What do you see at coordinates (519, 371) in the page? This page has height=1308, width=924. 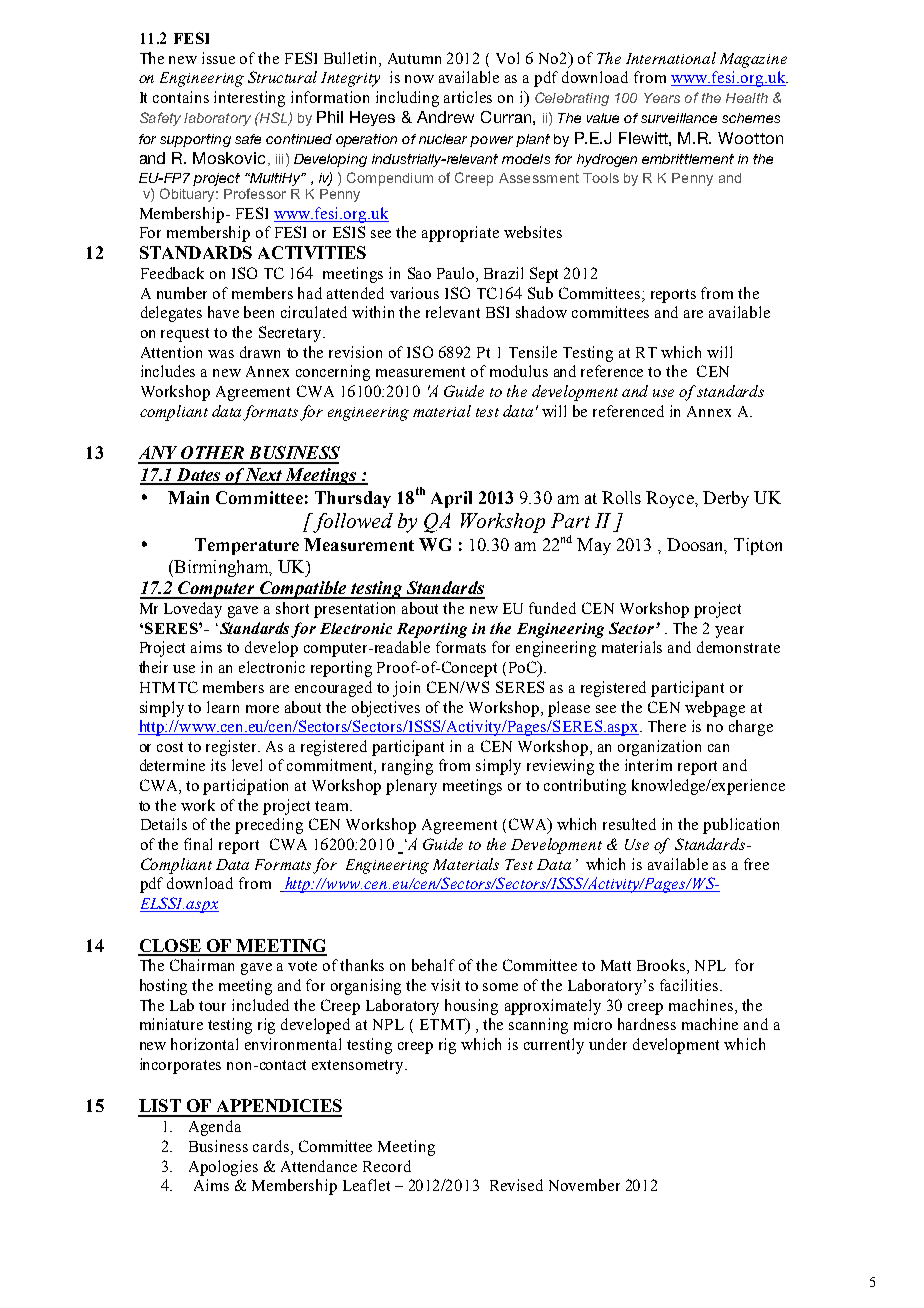 I see `modulus` at bounding box center [519, 371].
